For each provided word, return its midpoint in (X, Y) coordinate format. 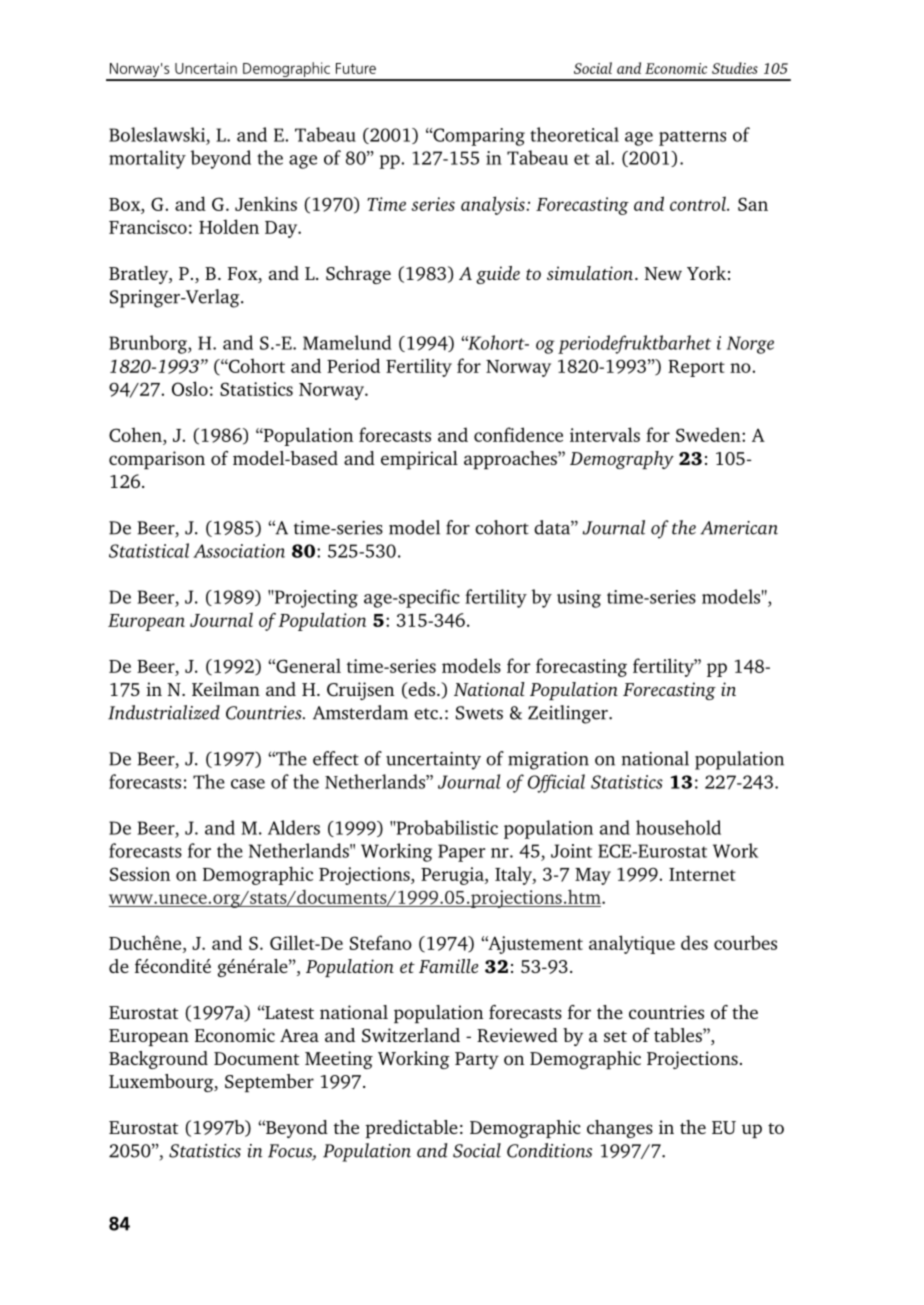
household (678, 827)
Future (356, 68)
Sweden (709, 434)
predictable (411, 1129)
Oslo (190, 388)
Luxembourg (162, 1083)
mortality (147, 159)
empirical (419, 460)
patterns (692, 138)
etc (426, 714)
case (248, 784)
